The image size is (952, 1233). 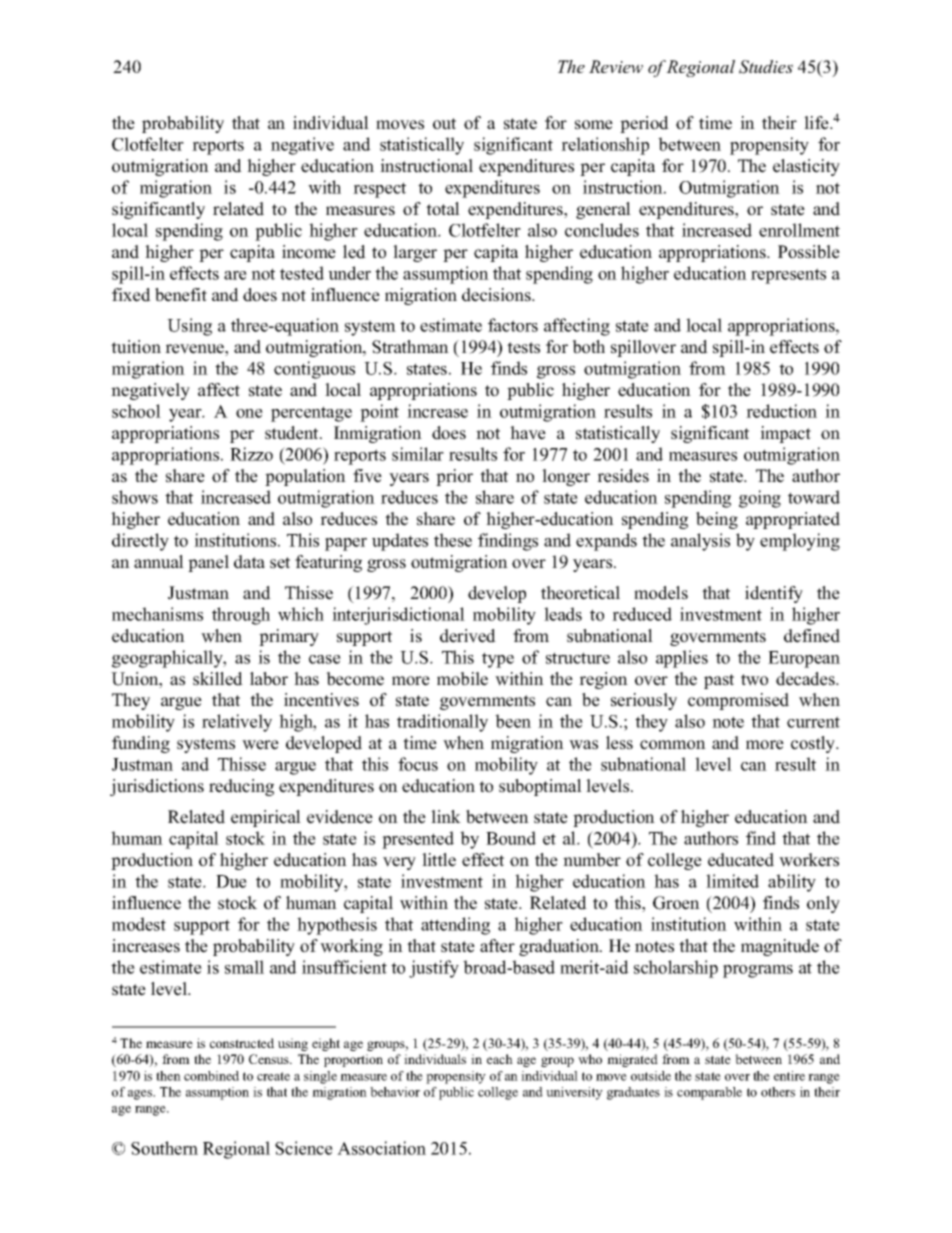 What do you see at coordinates (594, 125) in the screenshot?
I see `some` at bounding box center [594, 125].
